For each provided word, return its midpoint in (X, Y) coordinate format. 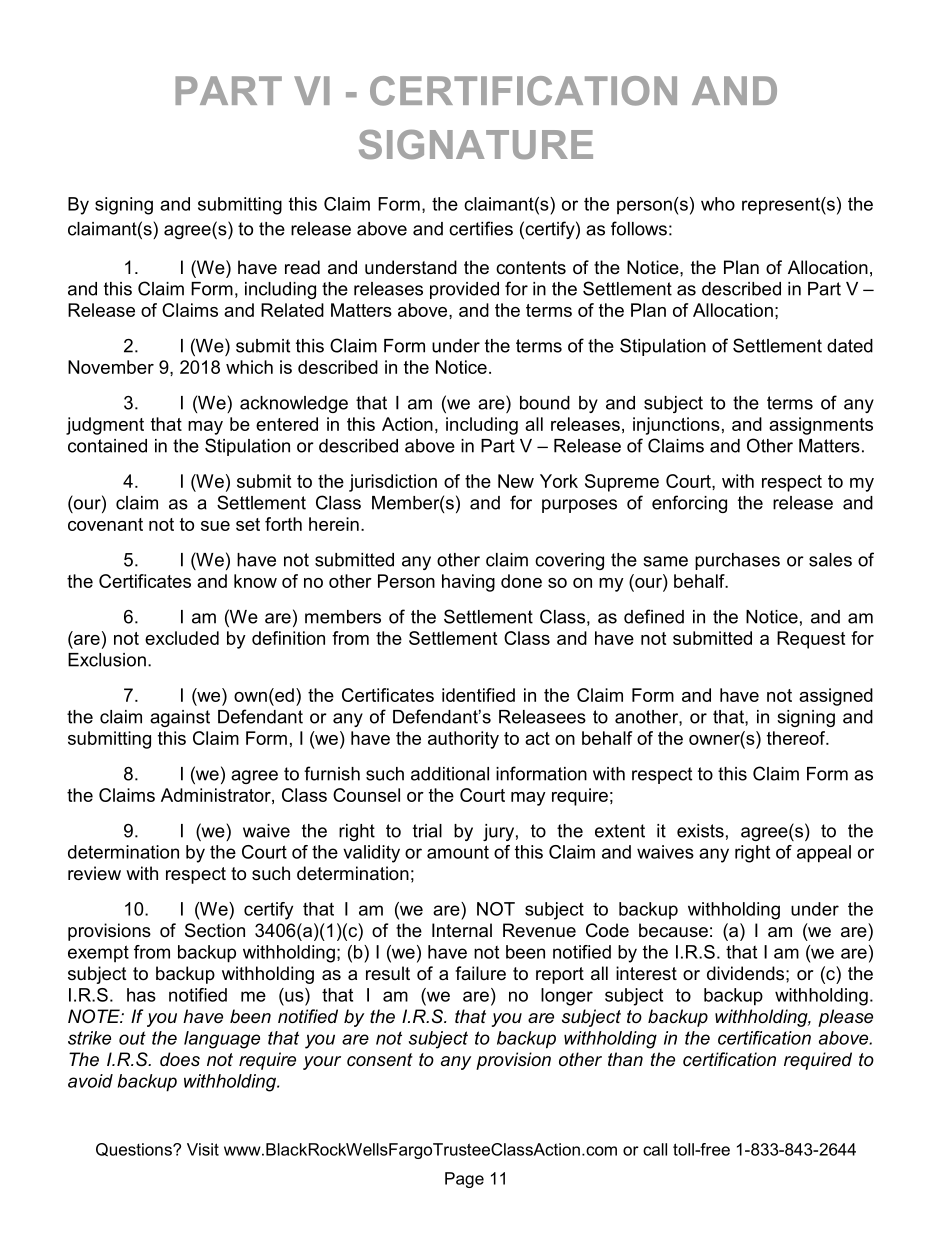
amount (458, 852)
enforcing (689, 504)
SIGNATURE (476, 144)
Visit (203, 1149)
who (718, 204)
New (516, 481)
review (94, 873)
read (302, 267)
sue (215, 526)
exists (700, 831)
